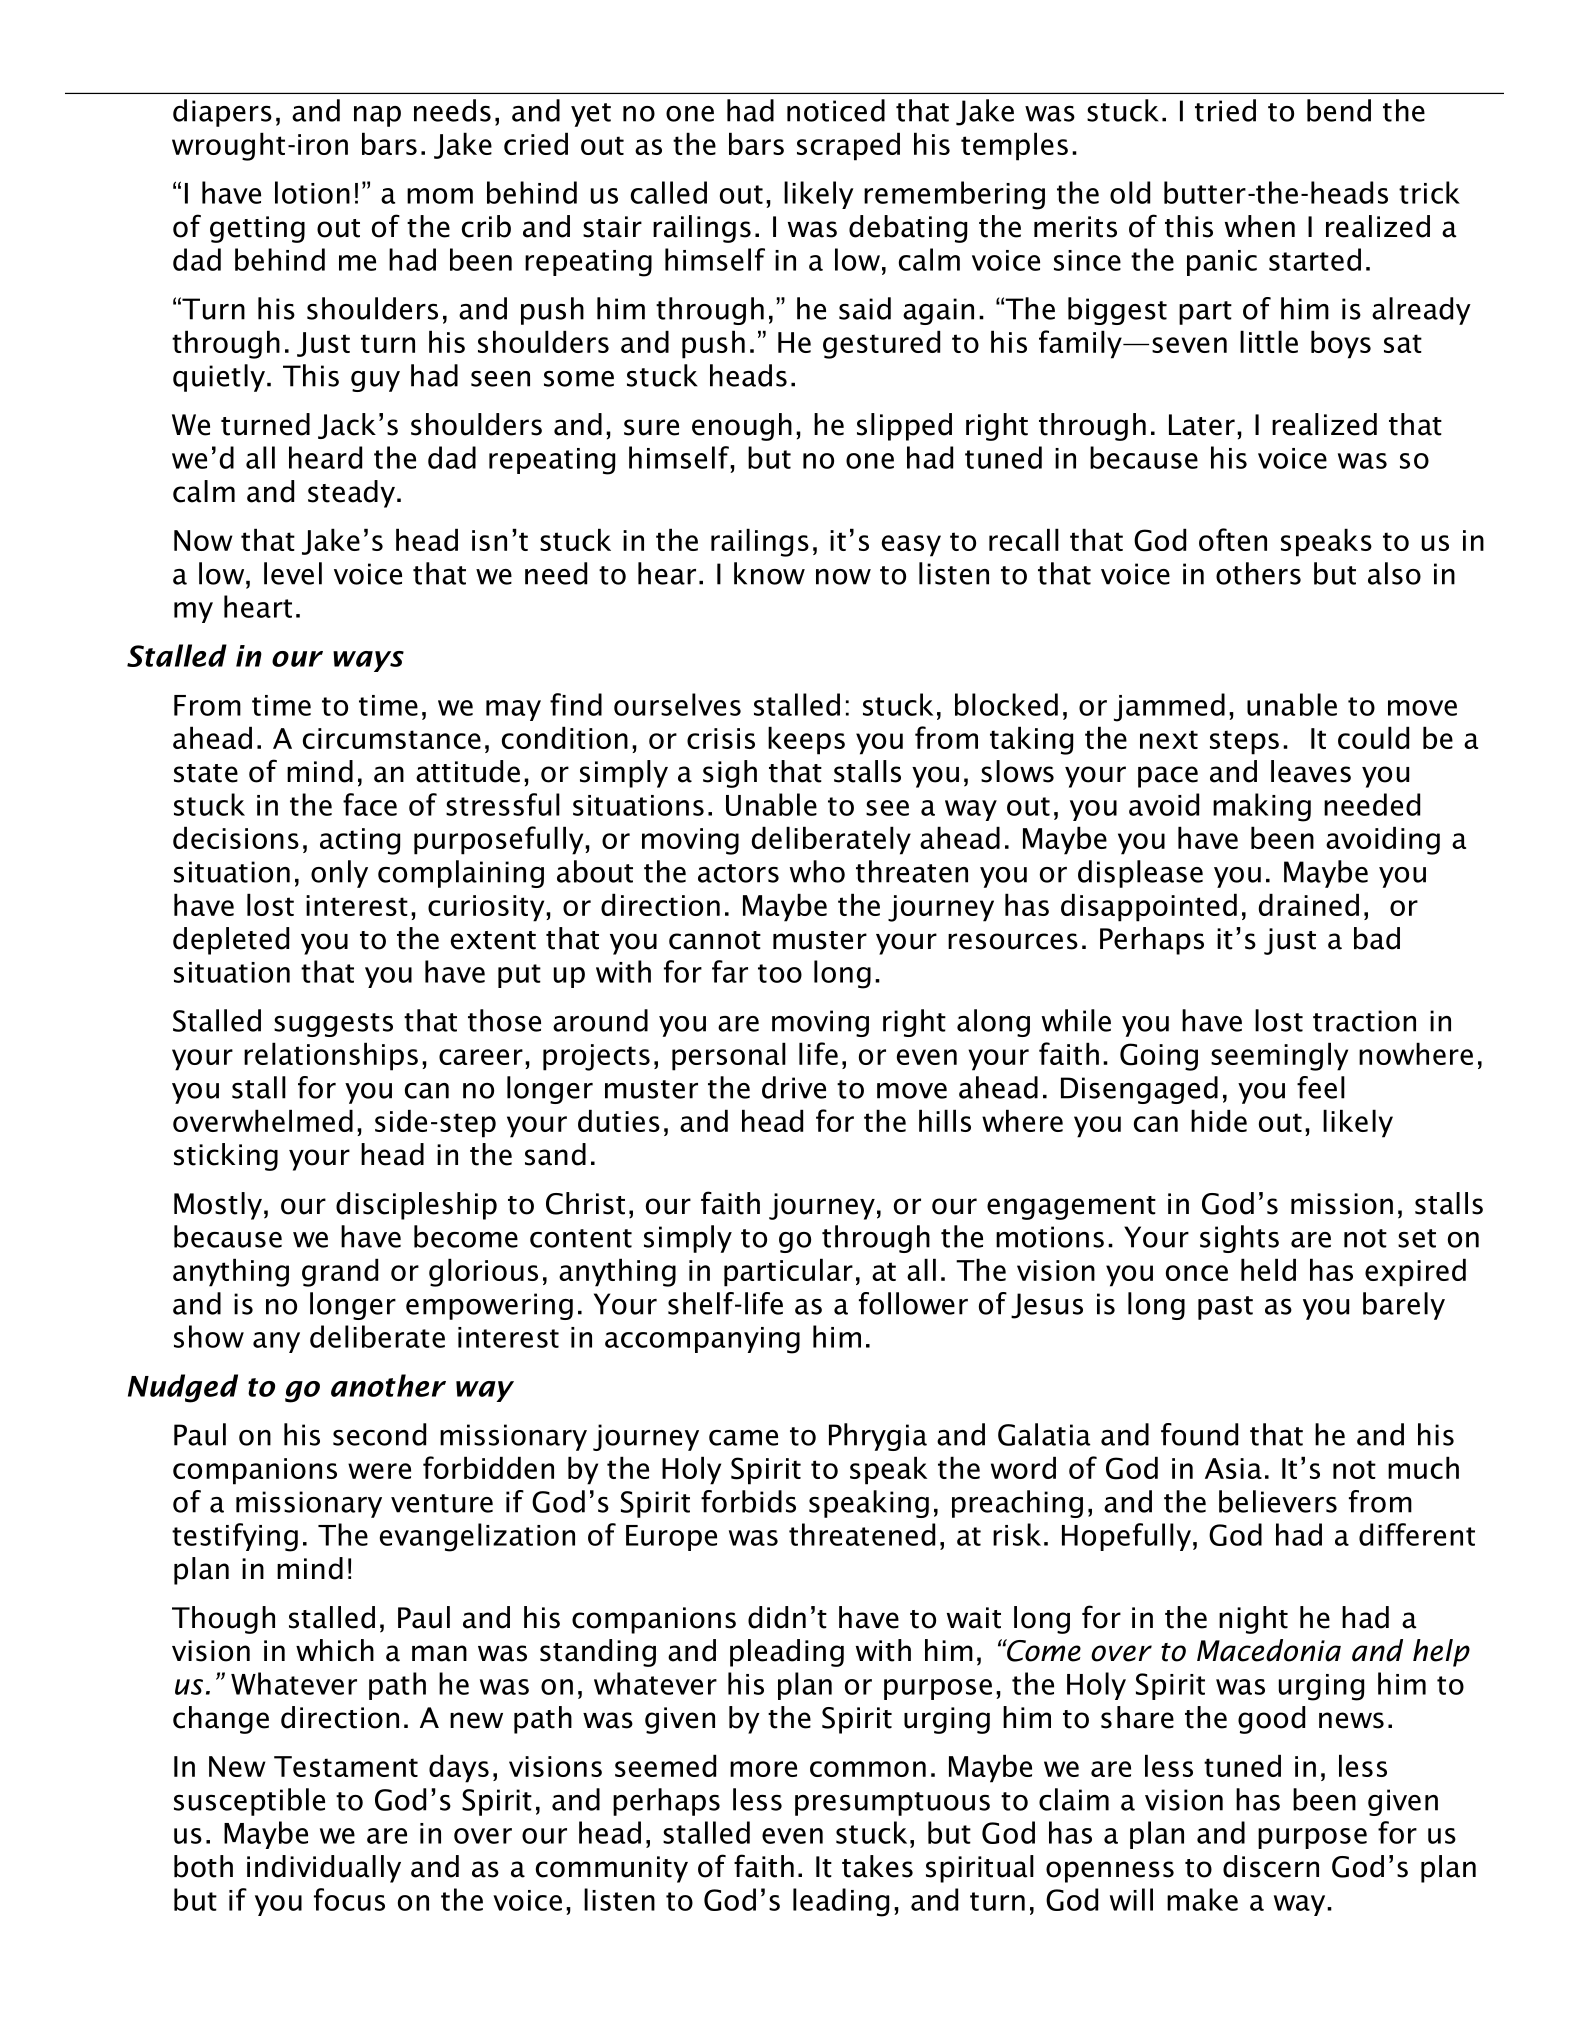 The height and width of the page is (2042, 1578). What do you see at coordinates (293, 573) in the page?
I see `level` at bounding box center [293, 573].
